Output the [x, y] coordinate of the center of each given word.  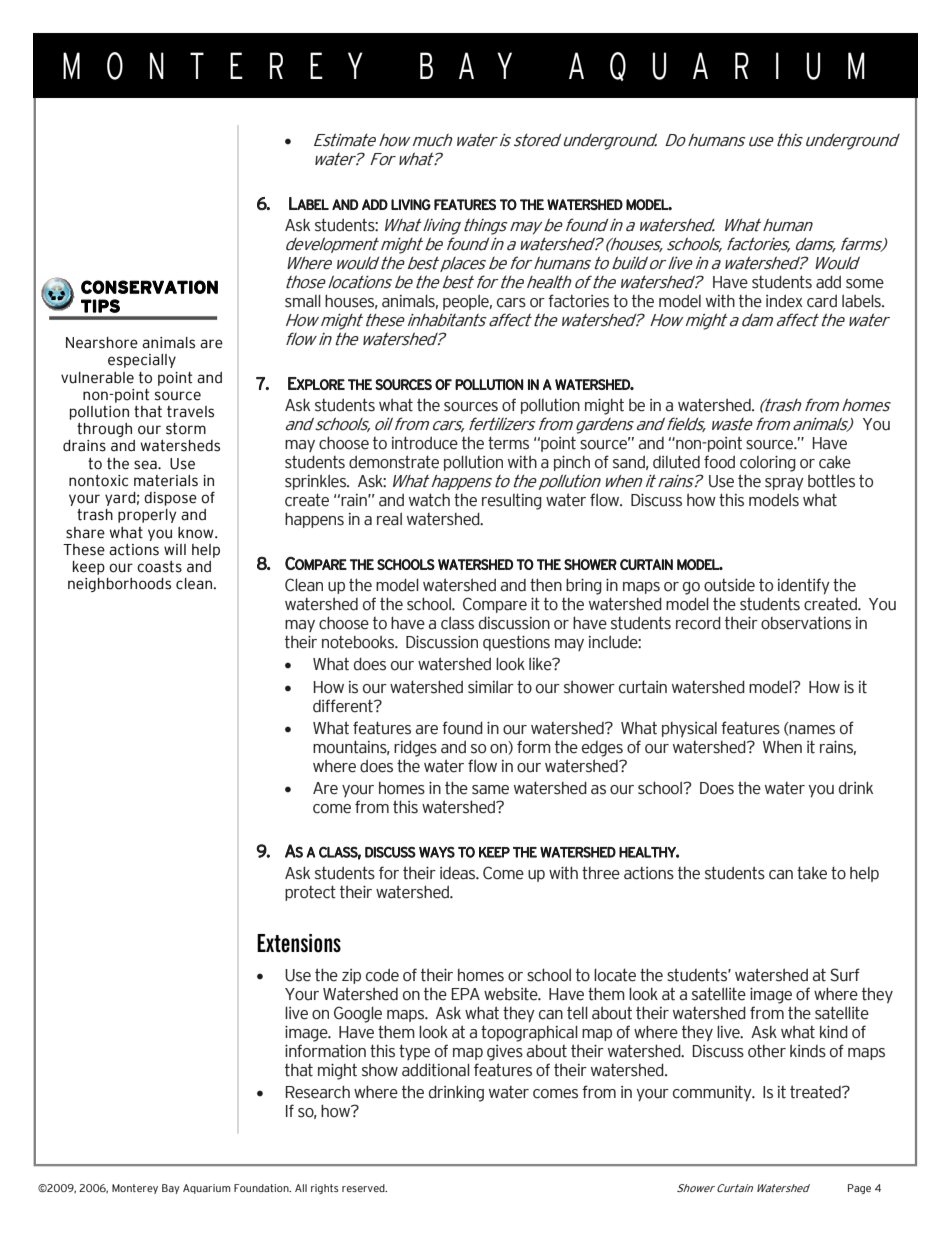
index [784, 301]
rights [325, 1189]
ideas [459, 873]
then [546, 585]
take [812, 873]
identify [804, 586]
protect [310, 893]
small [303, 301]
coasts [159, 567]
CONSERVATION [149, 287]
